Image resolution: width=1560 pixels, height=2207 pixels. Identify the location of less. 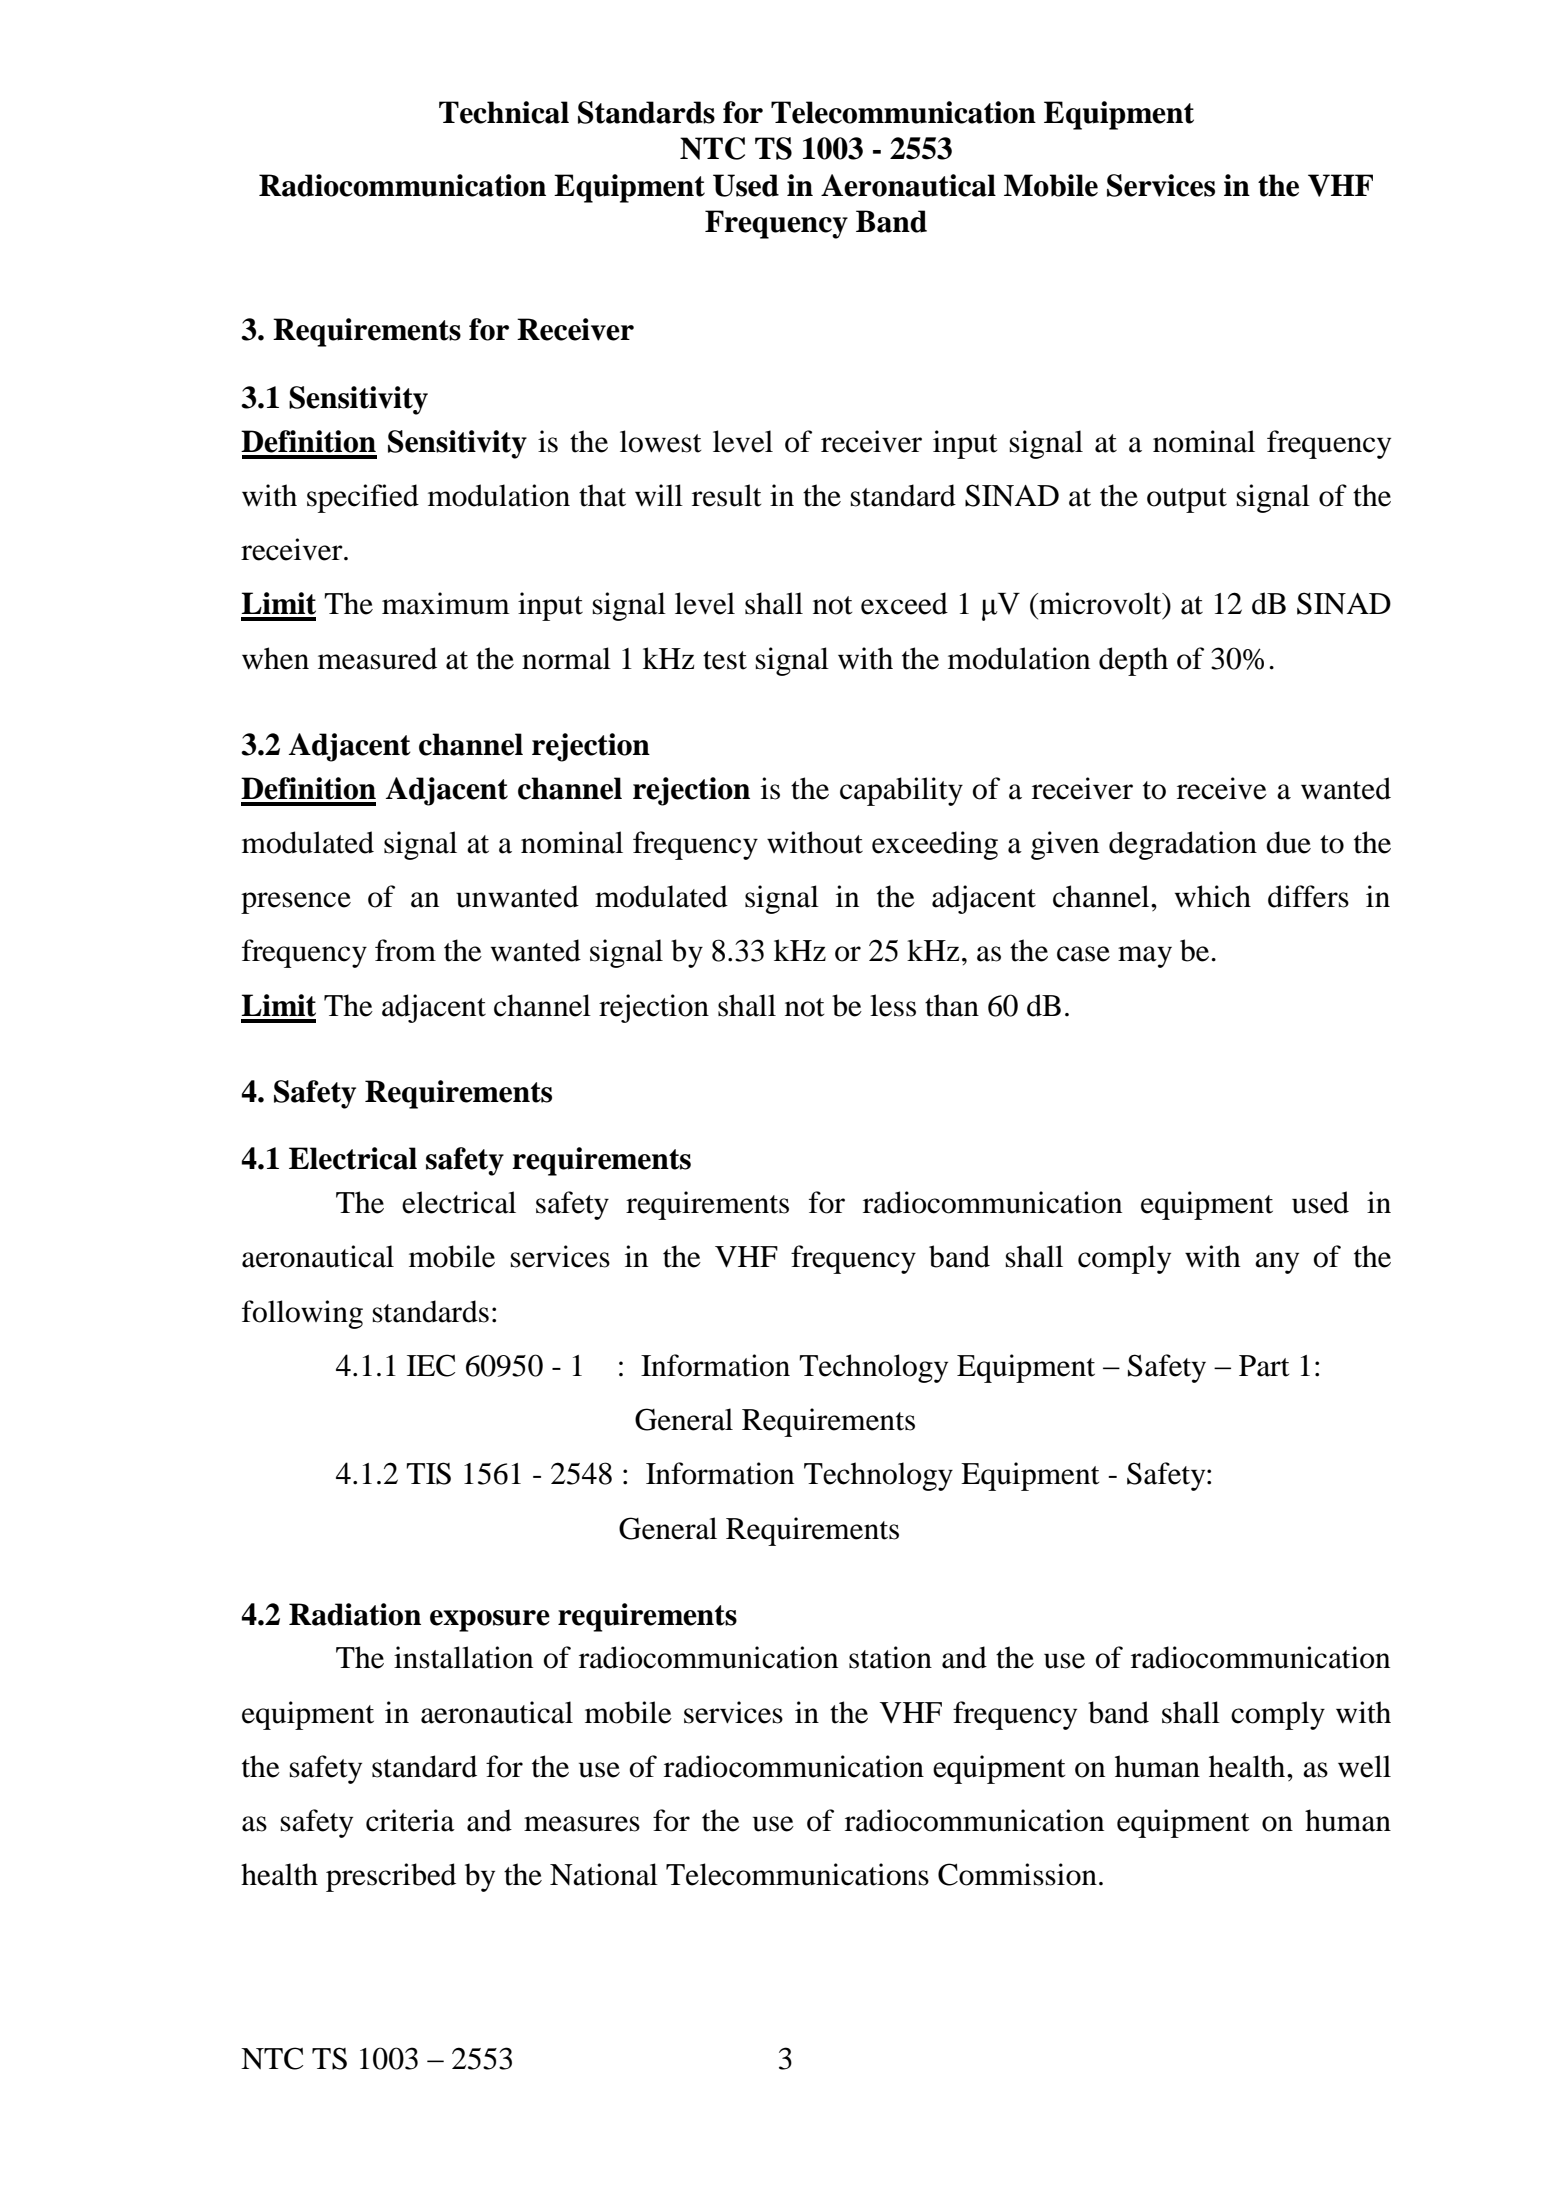
(893, 1005).
